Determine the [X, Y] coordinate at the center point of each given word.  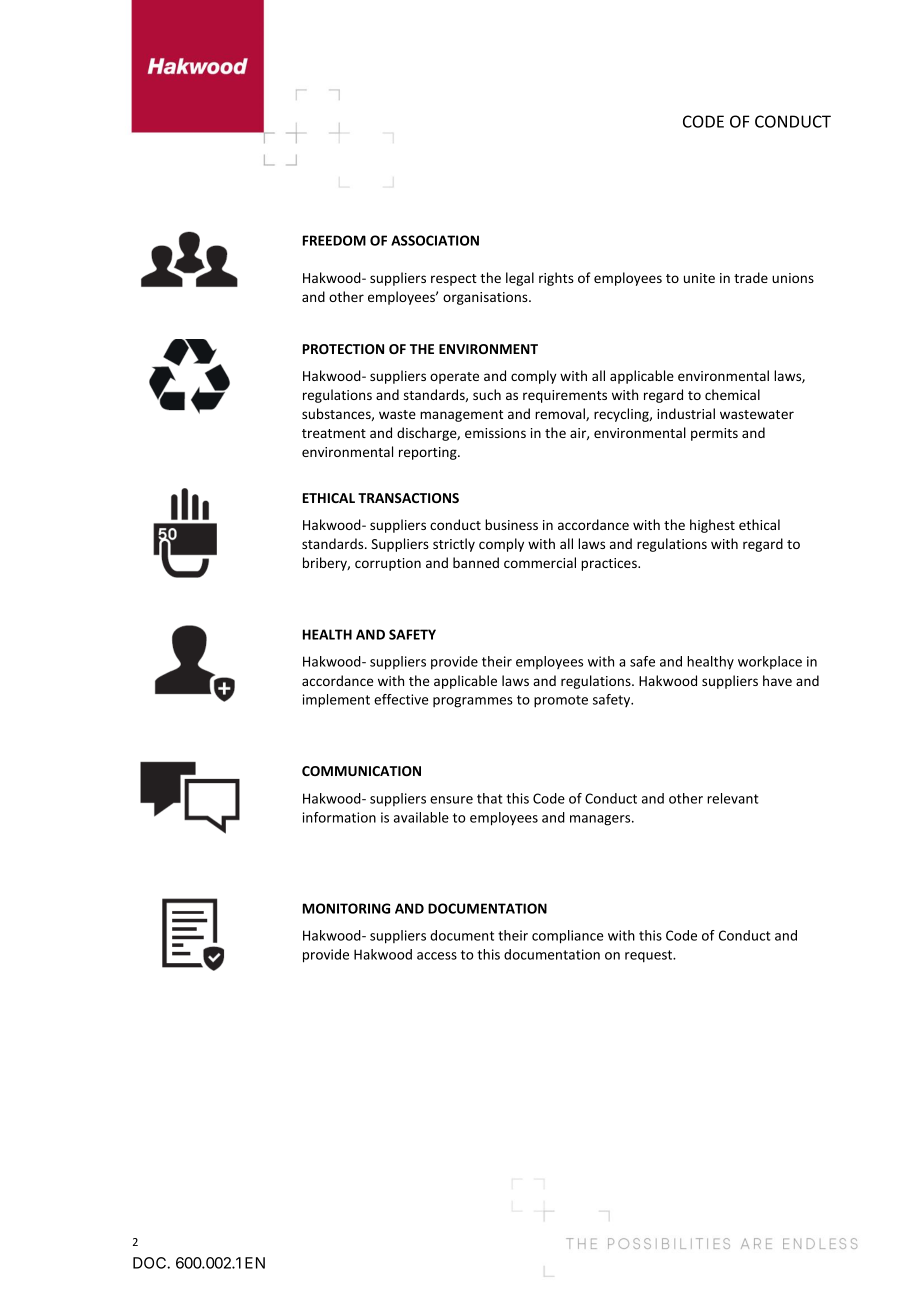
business [511, 524]
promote [561, 701]
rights [556, 279]
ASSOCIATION [435, 240]
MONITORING [346, 908]
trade [751, 277]
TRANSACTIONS [408, 498]
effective [401, 699]
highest [712, 526]
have [777, 680]
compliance [567, 937]
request [650, 956]
